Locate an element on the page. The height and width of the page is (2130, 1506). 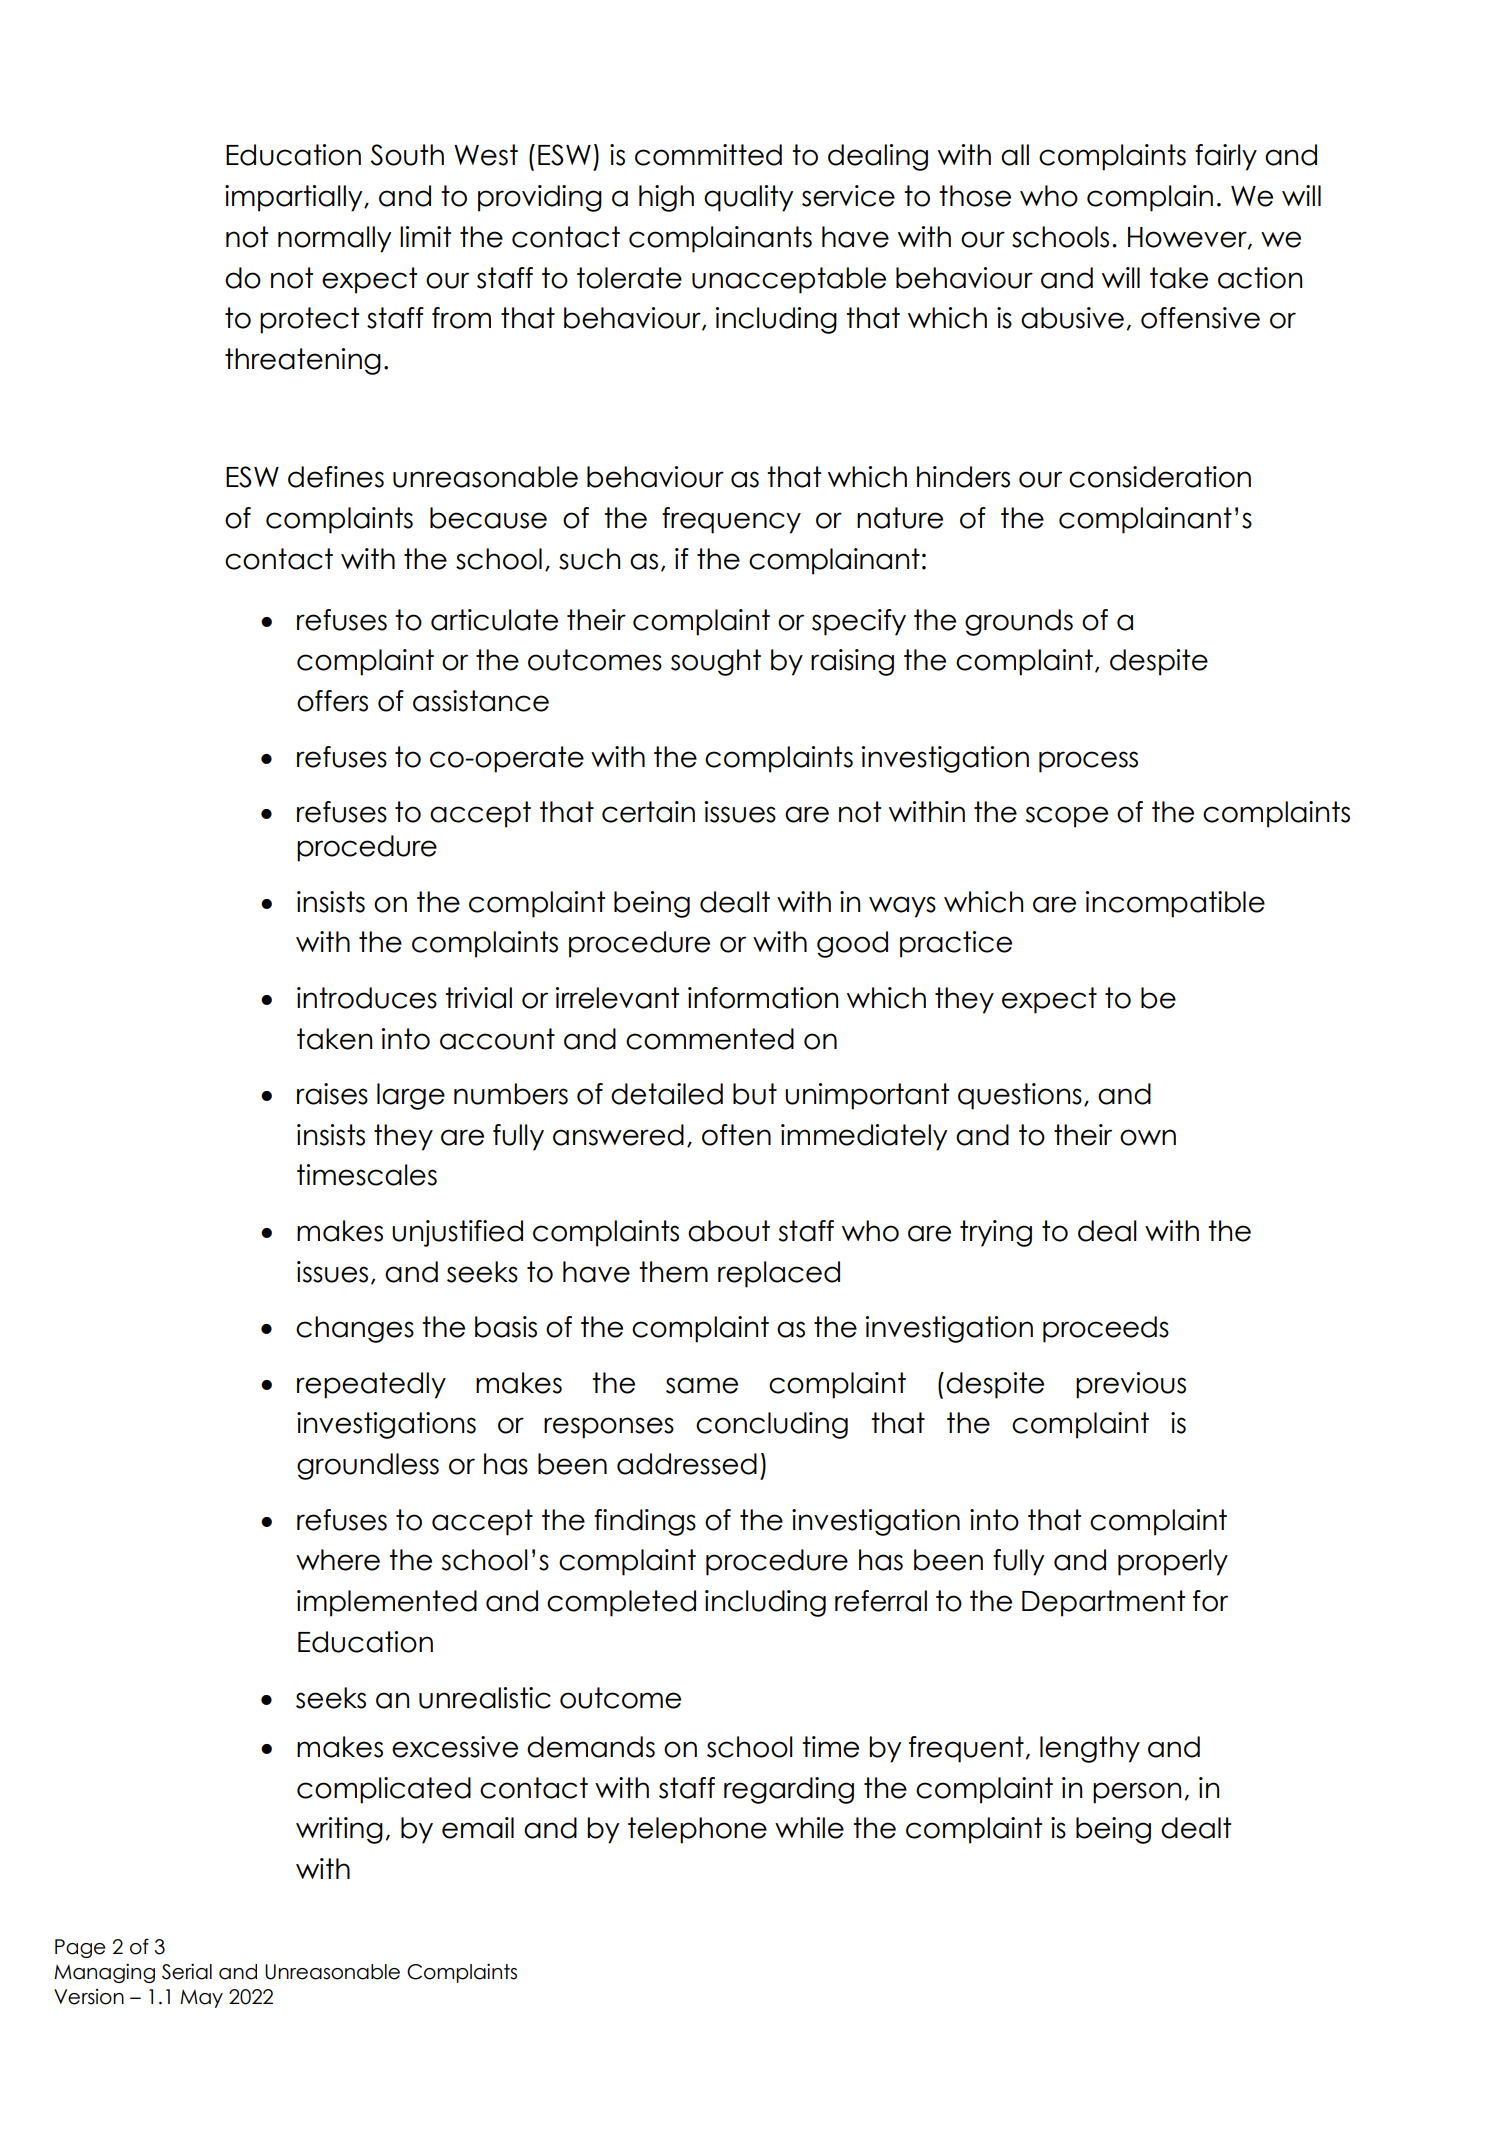
offers is located at coordinates (332, 701).
